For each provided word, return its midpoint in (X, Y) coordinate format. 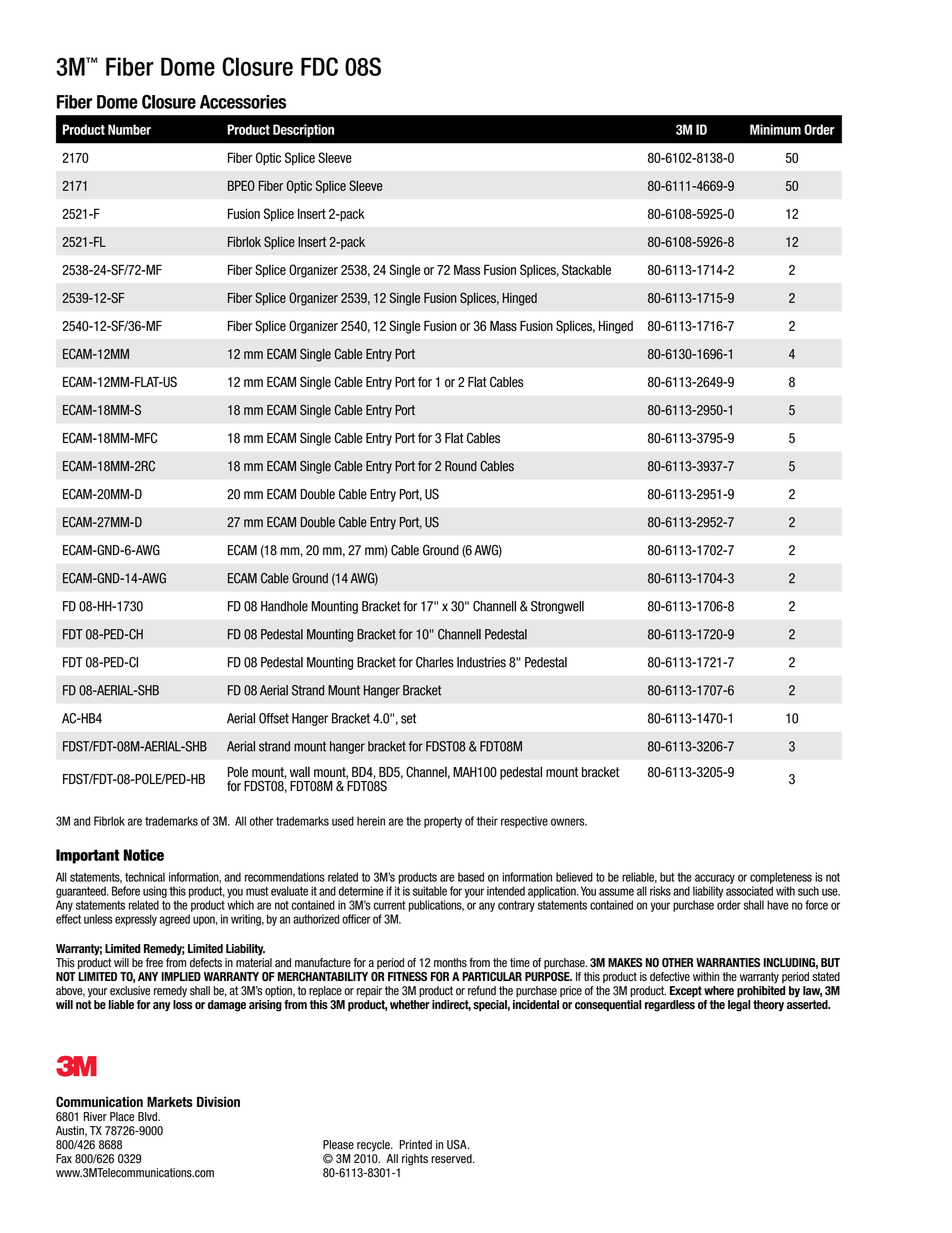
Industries (481, 662)
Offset (274, 718)
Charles (435, 662)
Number (129, 129)
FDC (319, 66)
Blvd (148, 1117)
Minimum (775, 129)
